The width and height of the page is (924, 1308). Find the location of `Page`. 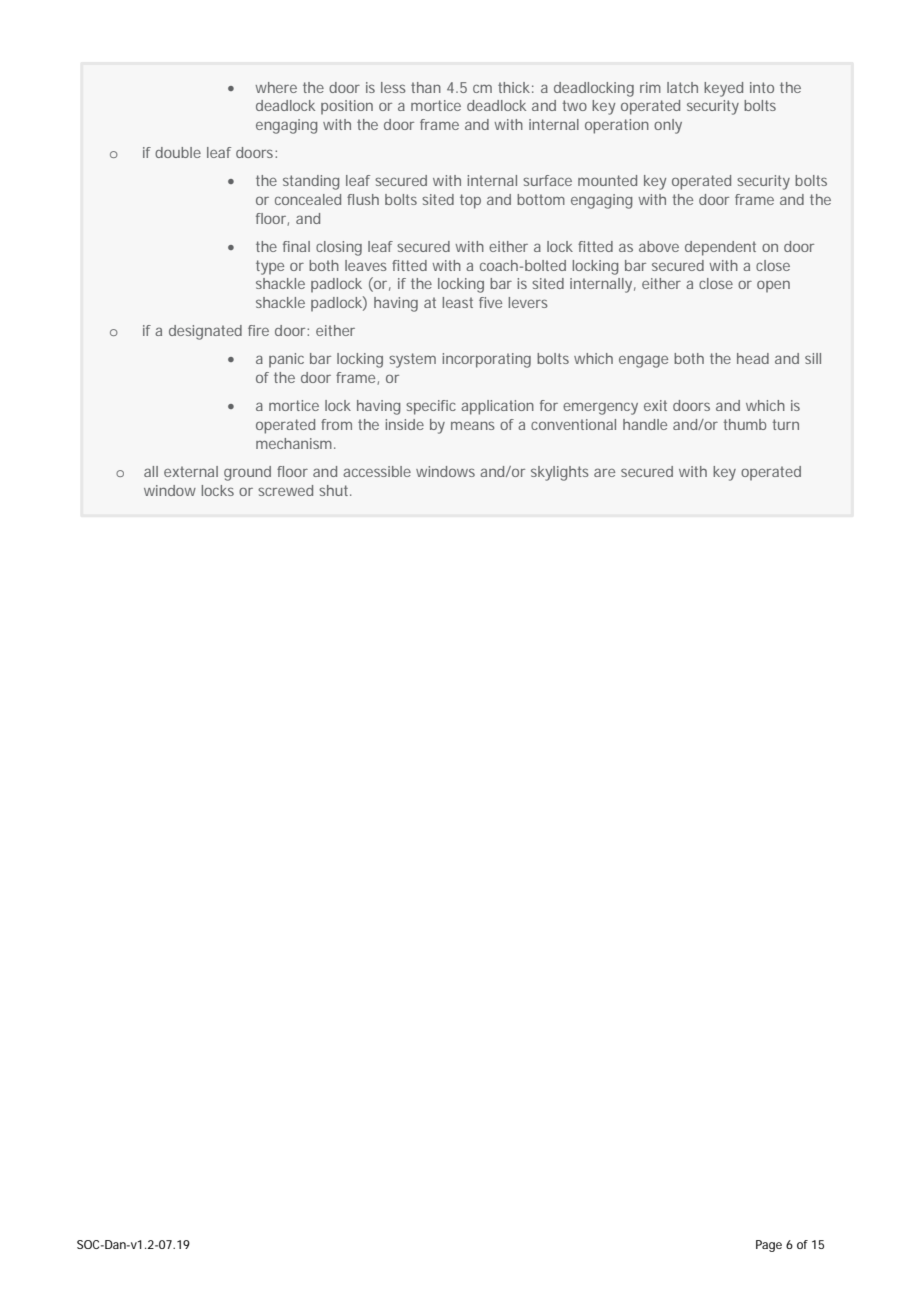

Page is located at coordinates (769, 1246).
